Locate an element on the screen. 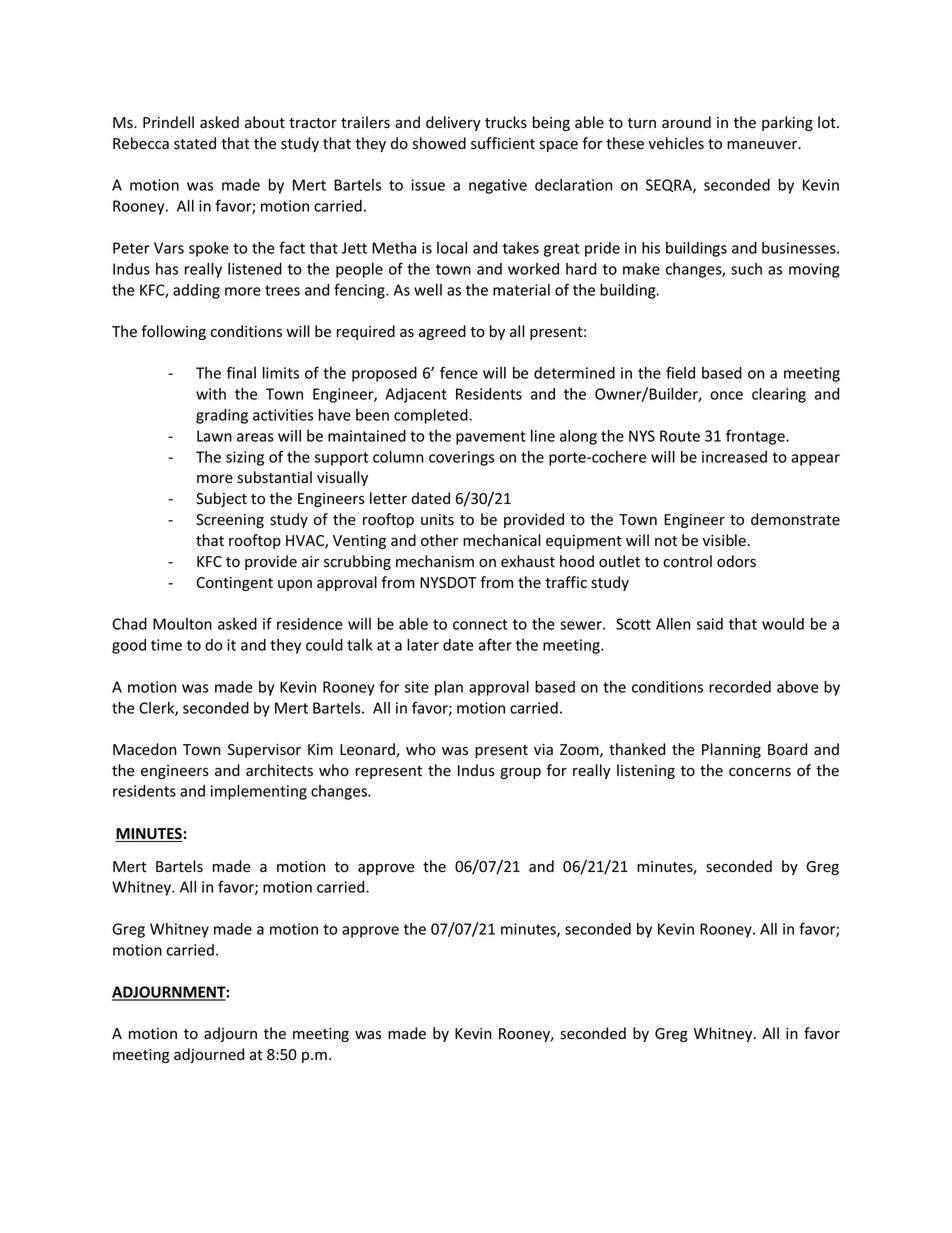 The image size is (952, 1233). adding is located at coordinates (196, 291).
